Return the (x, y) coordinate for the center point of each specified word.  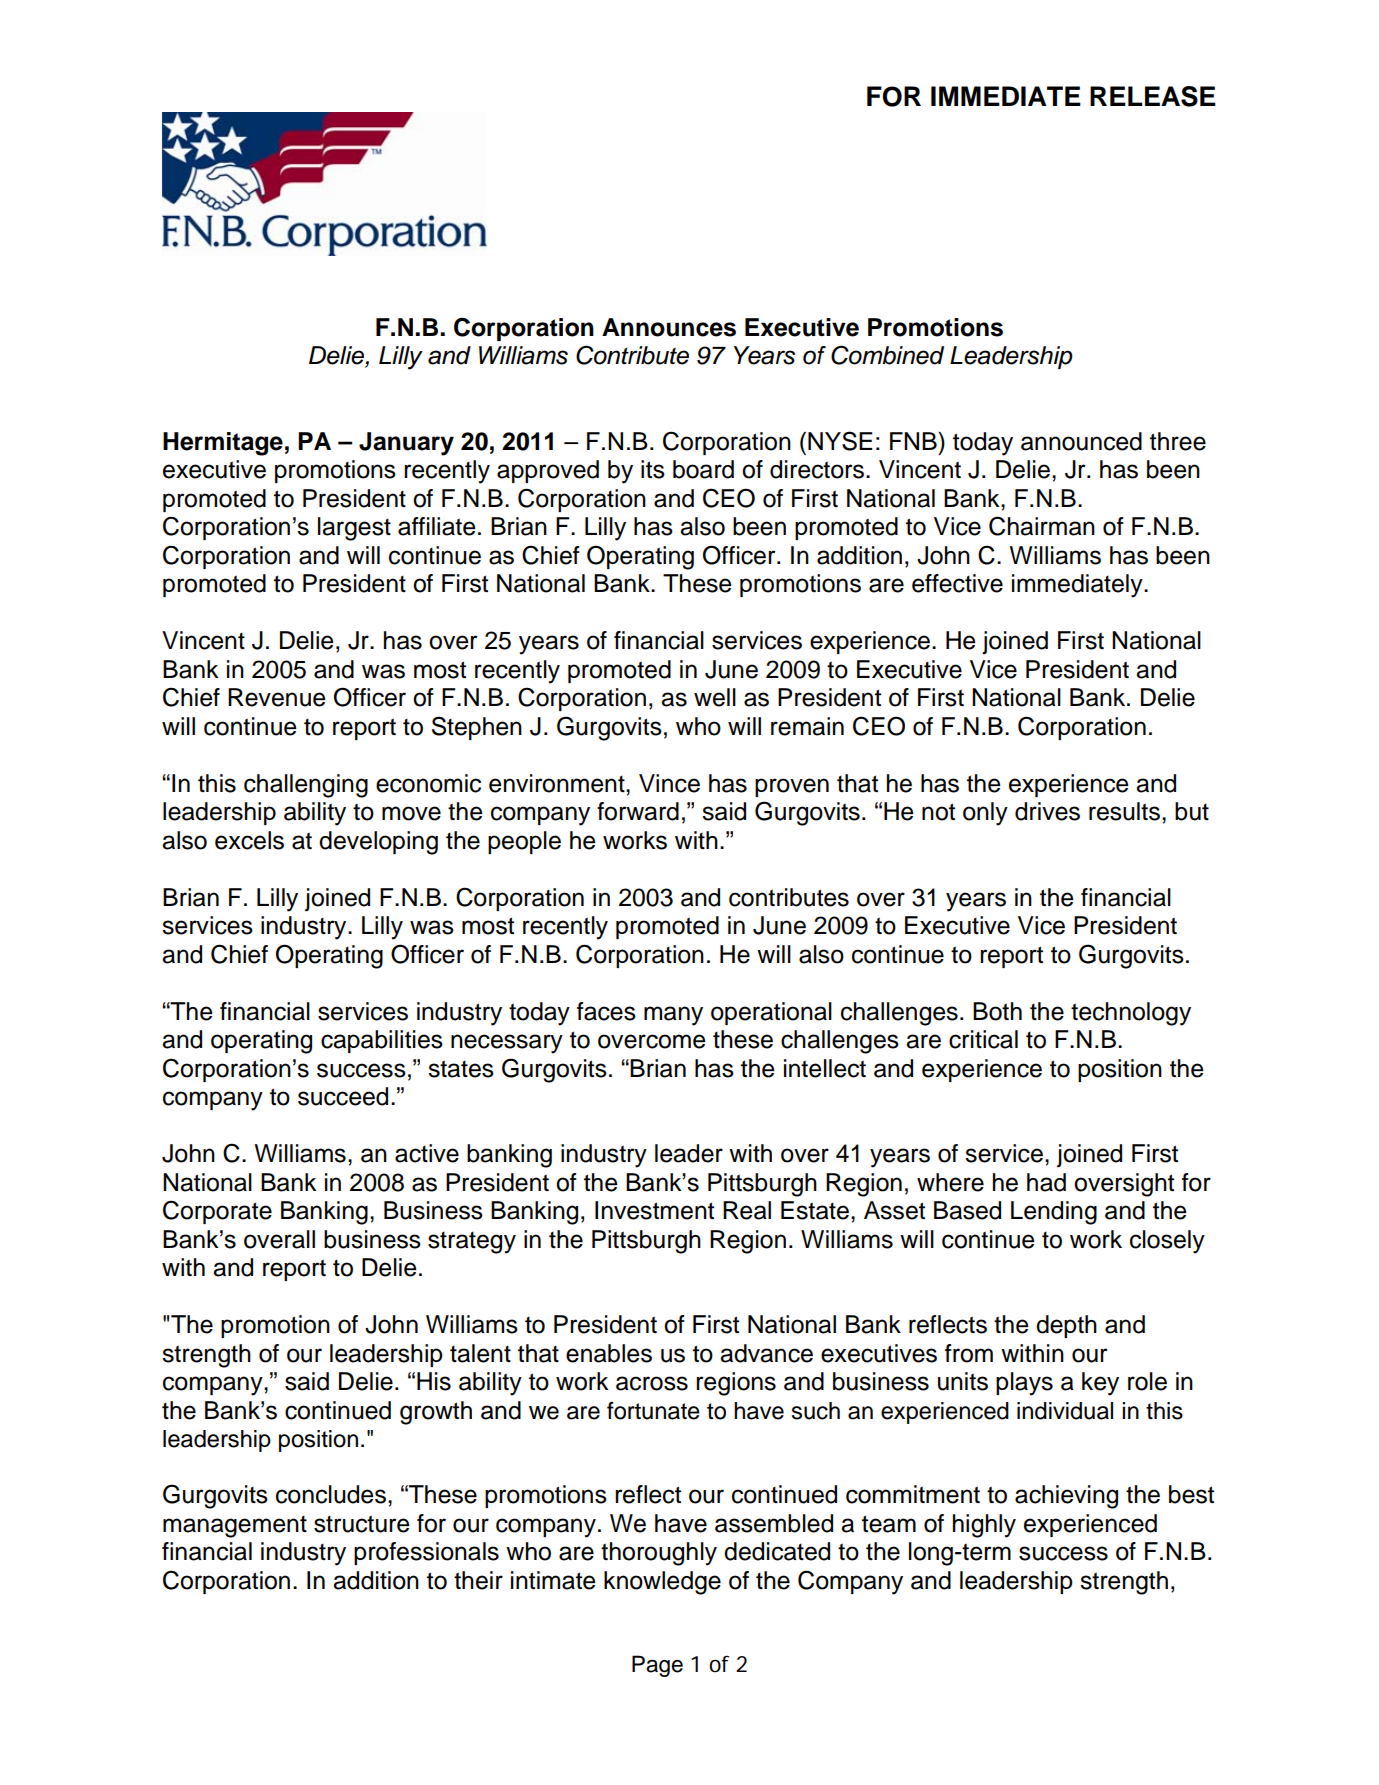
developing (378, 843)
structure (361, 1524)
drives (1047, 811)
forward (638, 811)
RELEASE (1153, 96)
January (406, 444)
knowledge (662, 1583)
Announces (669, 327)
